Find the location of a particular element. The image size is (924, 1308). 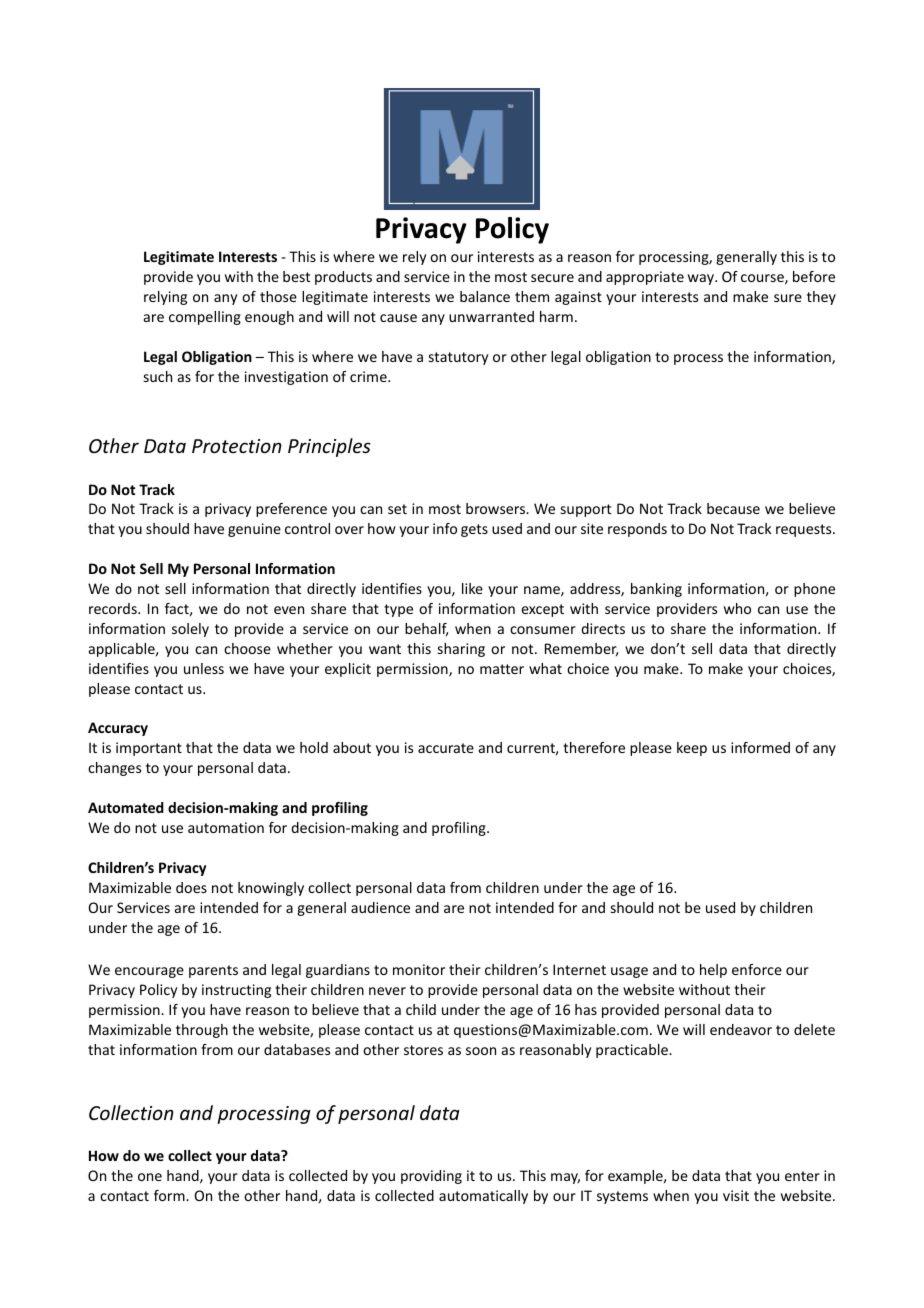

through is located at coordinates (202, 1031).
